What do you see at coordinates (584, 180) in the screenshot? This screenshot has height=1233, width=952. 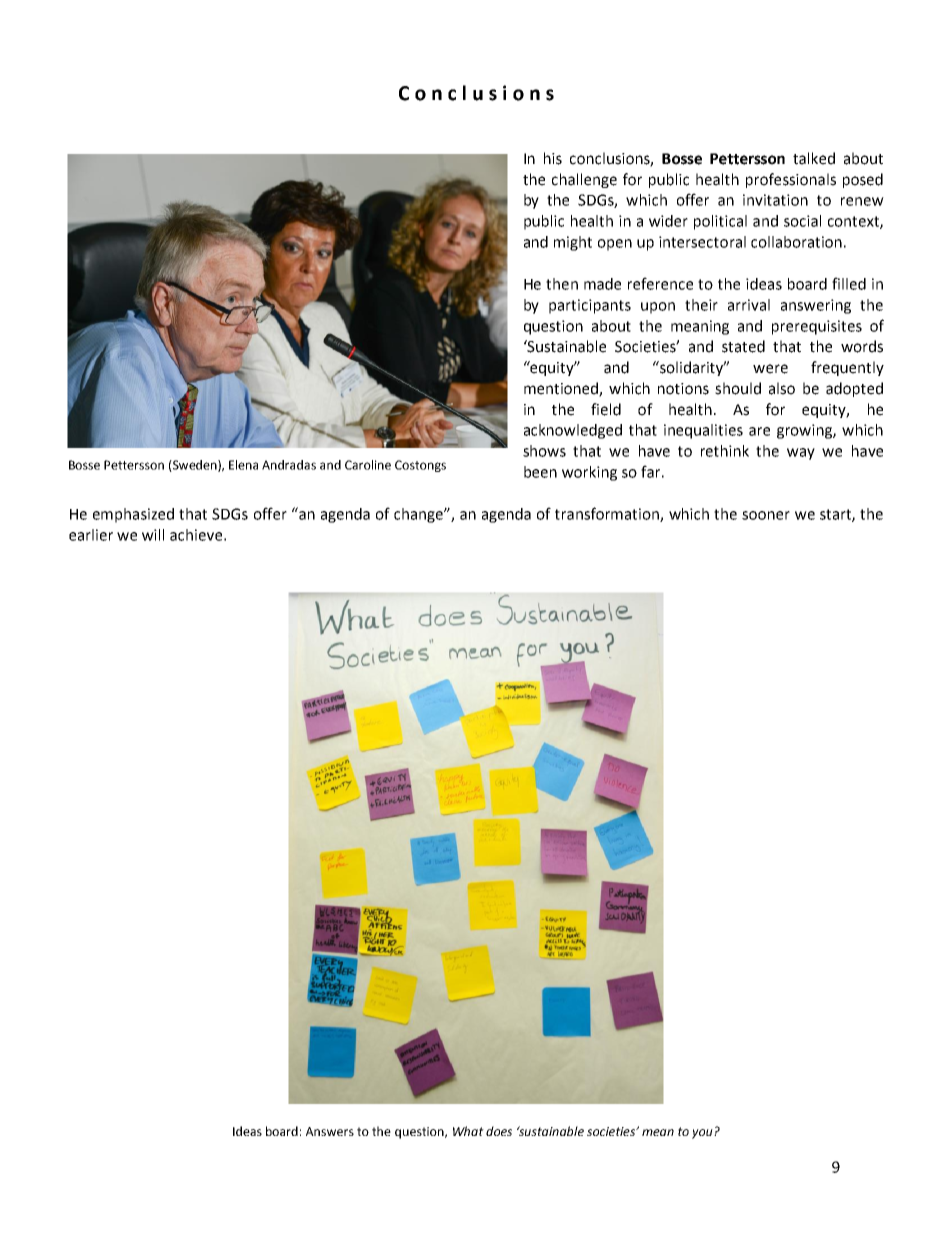 I see `challenge` at bounding box center [584, 180].
